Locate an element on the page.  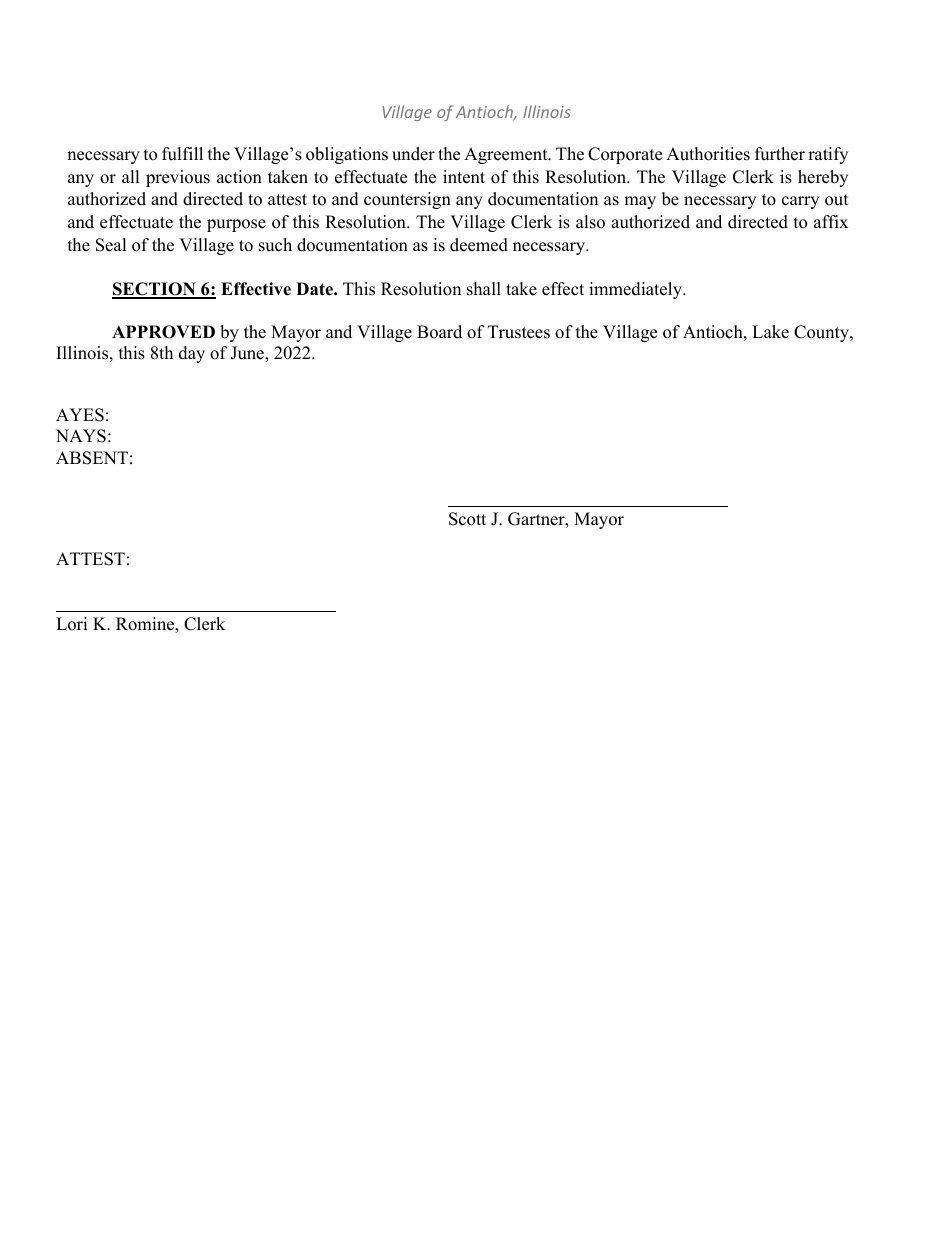
day is located at coordinates (192, 354).
